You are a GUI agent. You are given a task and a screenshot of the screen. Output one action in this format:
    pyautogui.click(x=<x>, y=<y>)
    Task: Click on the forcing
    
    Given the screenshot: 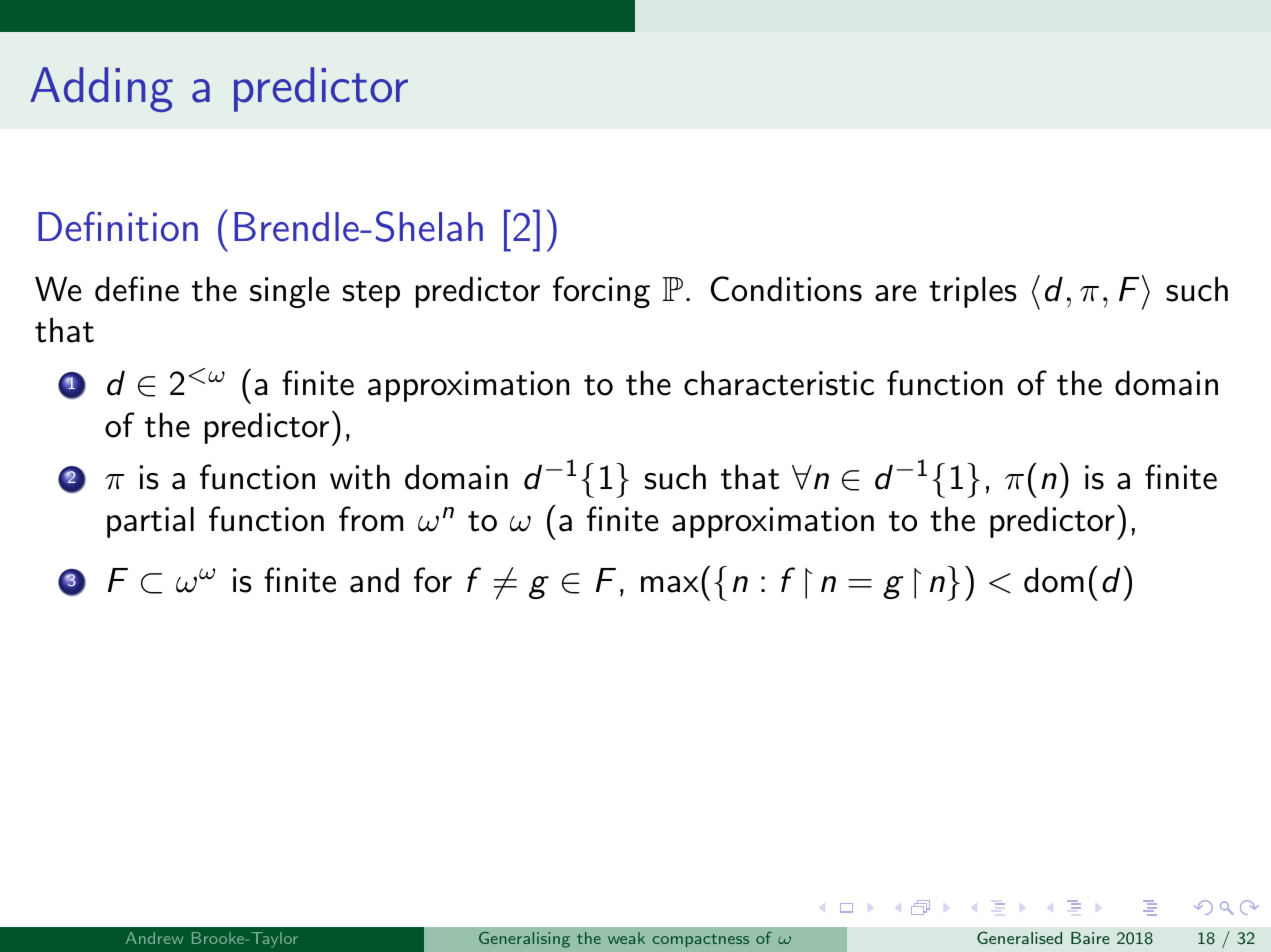 What is the action you would take?
    pyautogui.click(x=601, y=292)
